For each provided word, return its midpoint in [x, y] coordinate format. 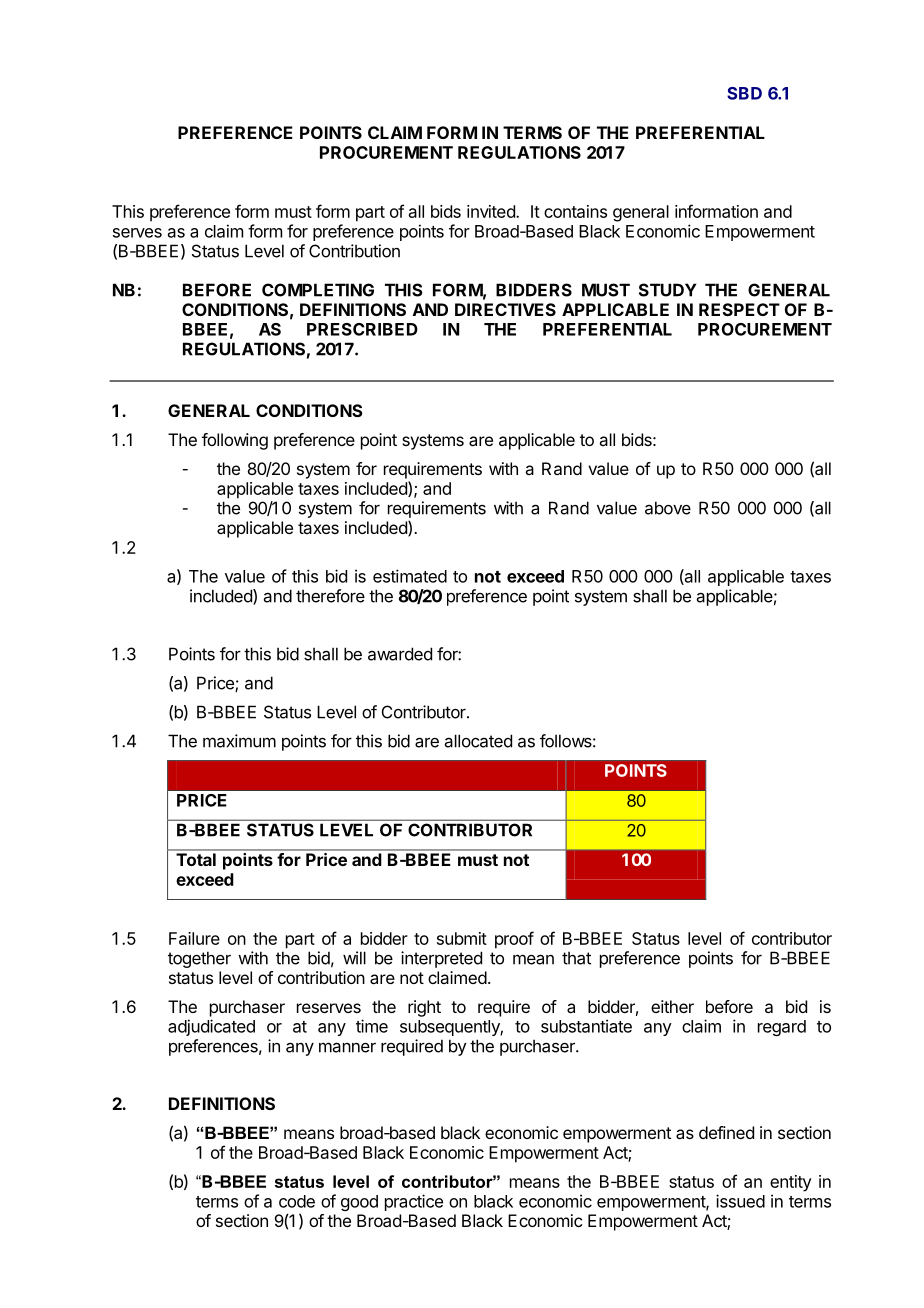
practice [414, 1202]
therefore [330, 596]
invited [492, 211]
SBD [744, 93]
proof [514, 940]
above [668, 508]
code [297, 1201]
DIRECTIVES [505, 309]
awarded [400, 654]
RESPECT [739, 309]
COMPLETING [318, 290]
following [235, 441]
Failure [194, 938]
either [672, 1006]
